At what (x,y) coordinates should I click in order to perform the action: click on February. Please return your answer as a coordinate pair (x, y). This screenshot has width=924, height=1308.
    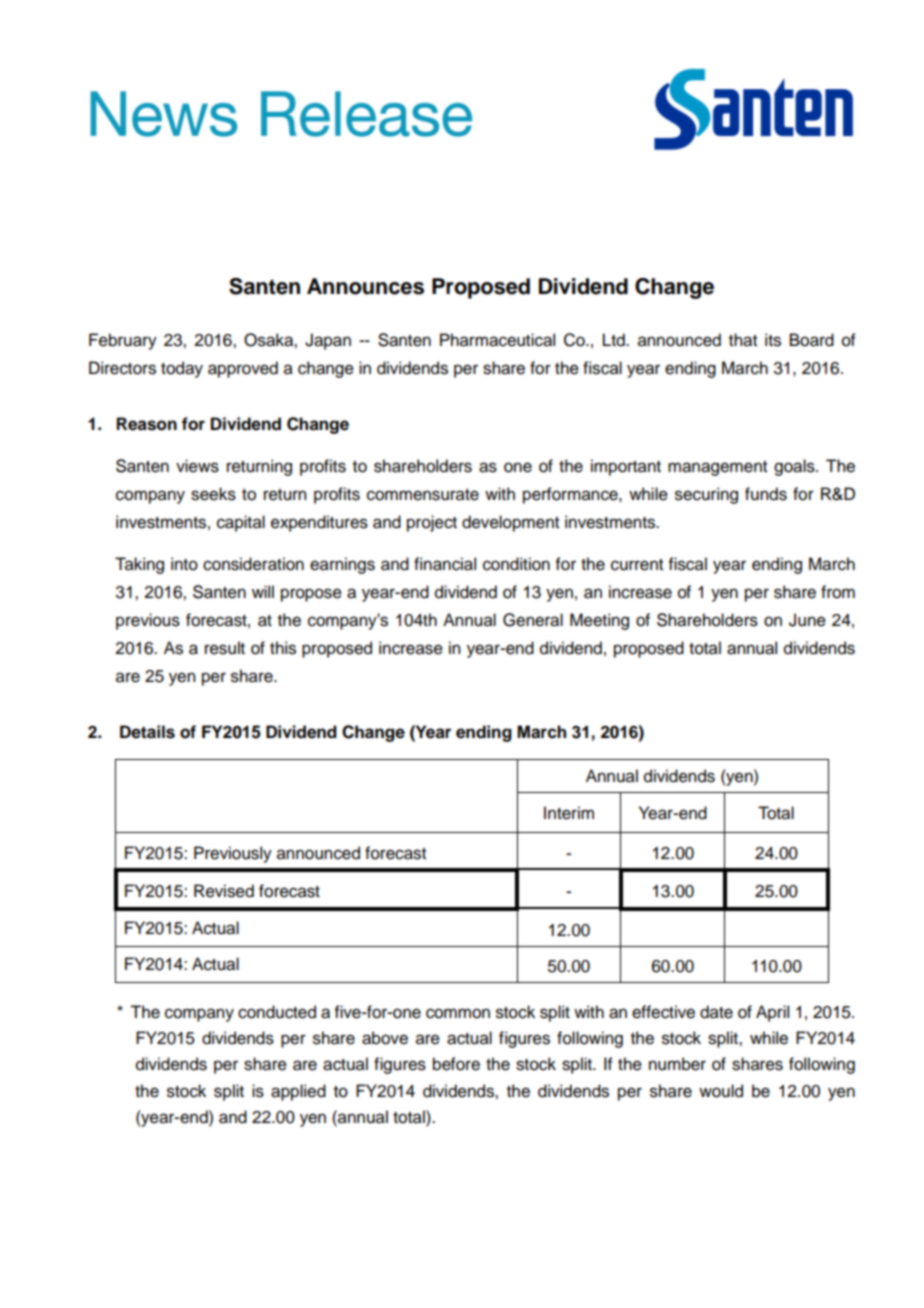
    Looking at the image, I should click on (123, 341).
